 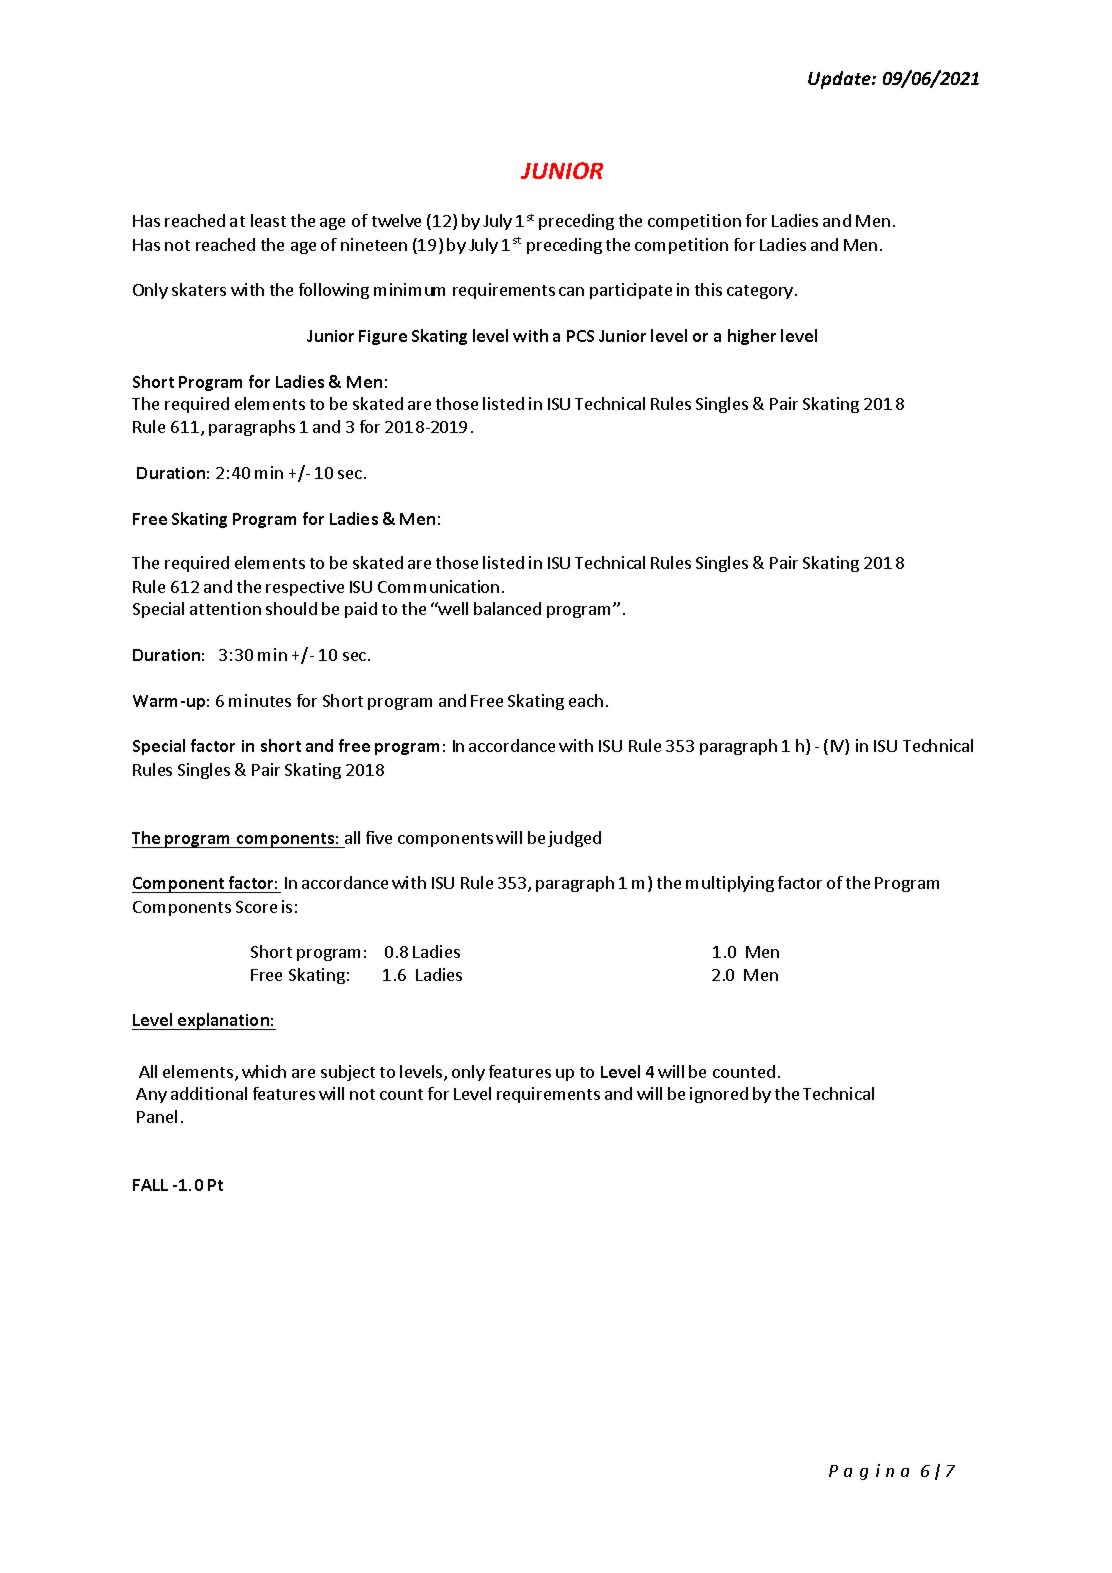 What do you see at coordinates (574, 839) in the page?
I see `judged` at bounding box center [574, 839].
